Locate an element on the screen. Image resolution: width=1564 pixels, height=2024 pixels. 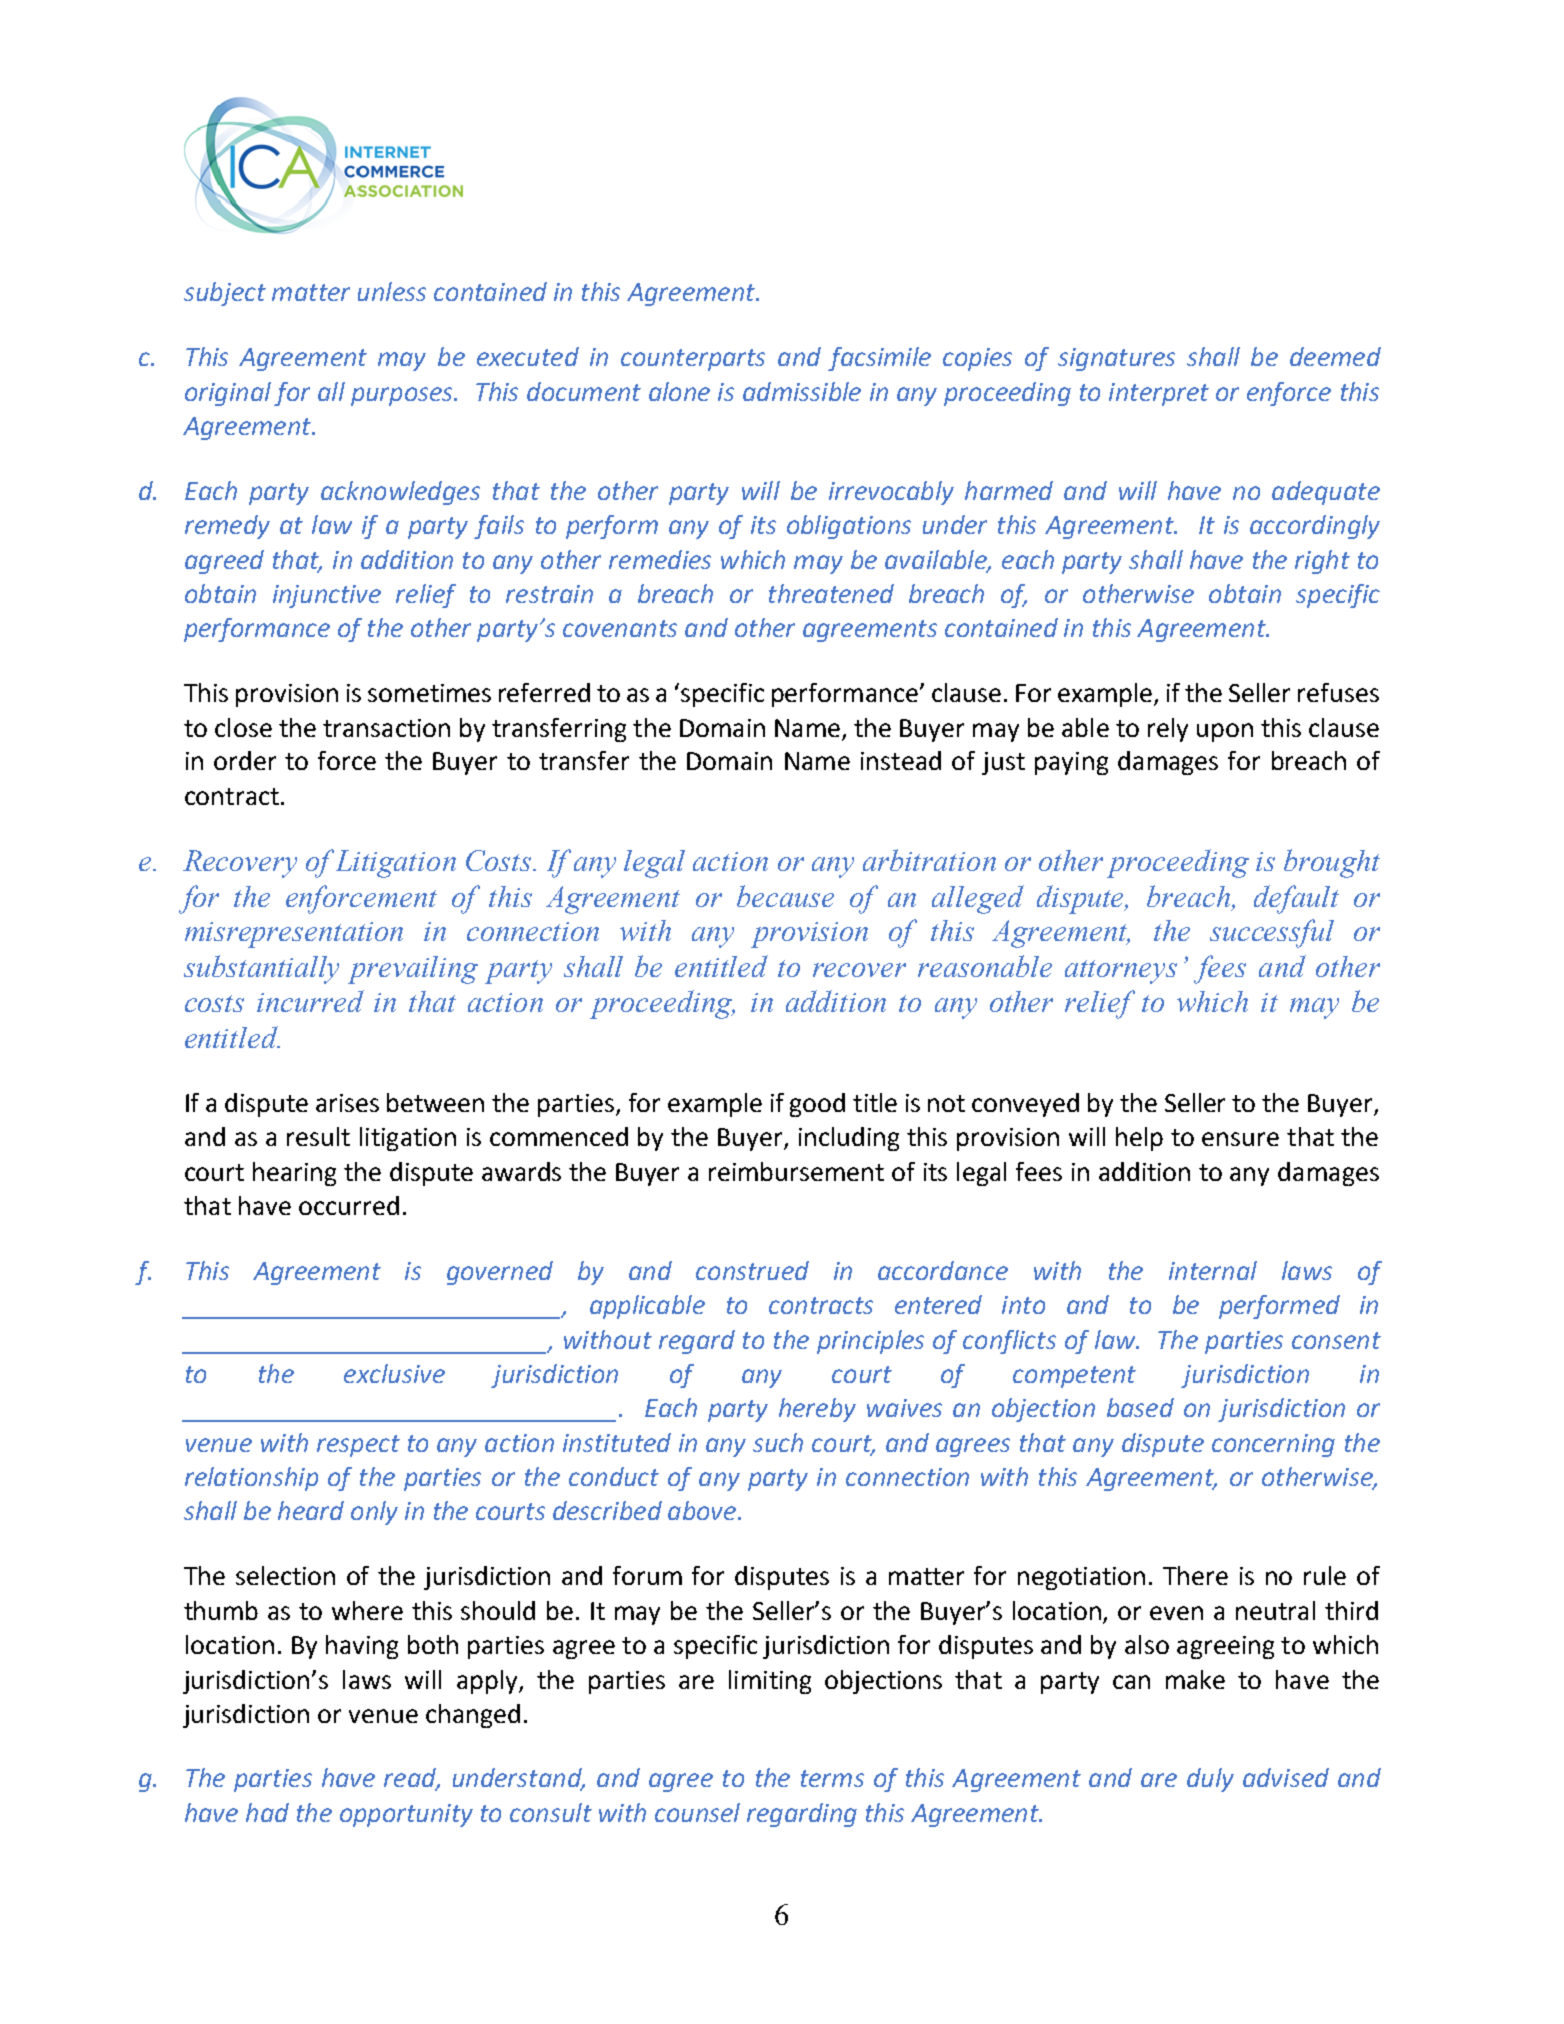
based is located at coordinates (1140, 1407).
